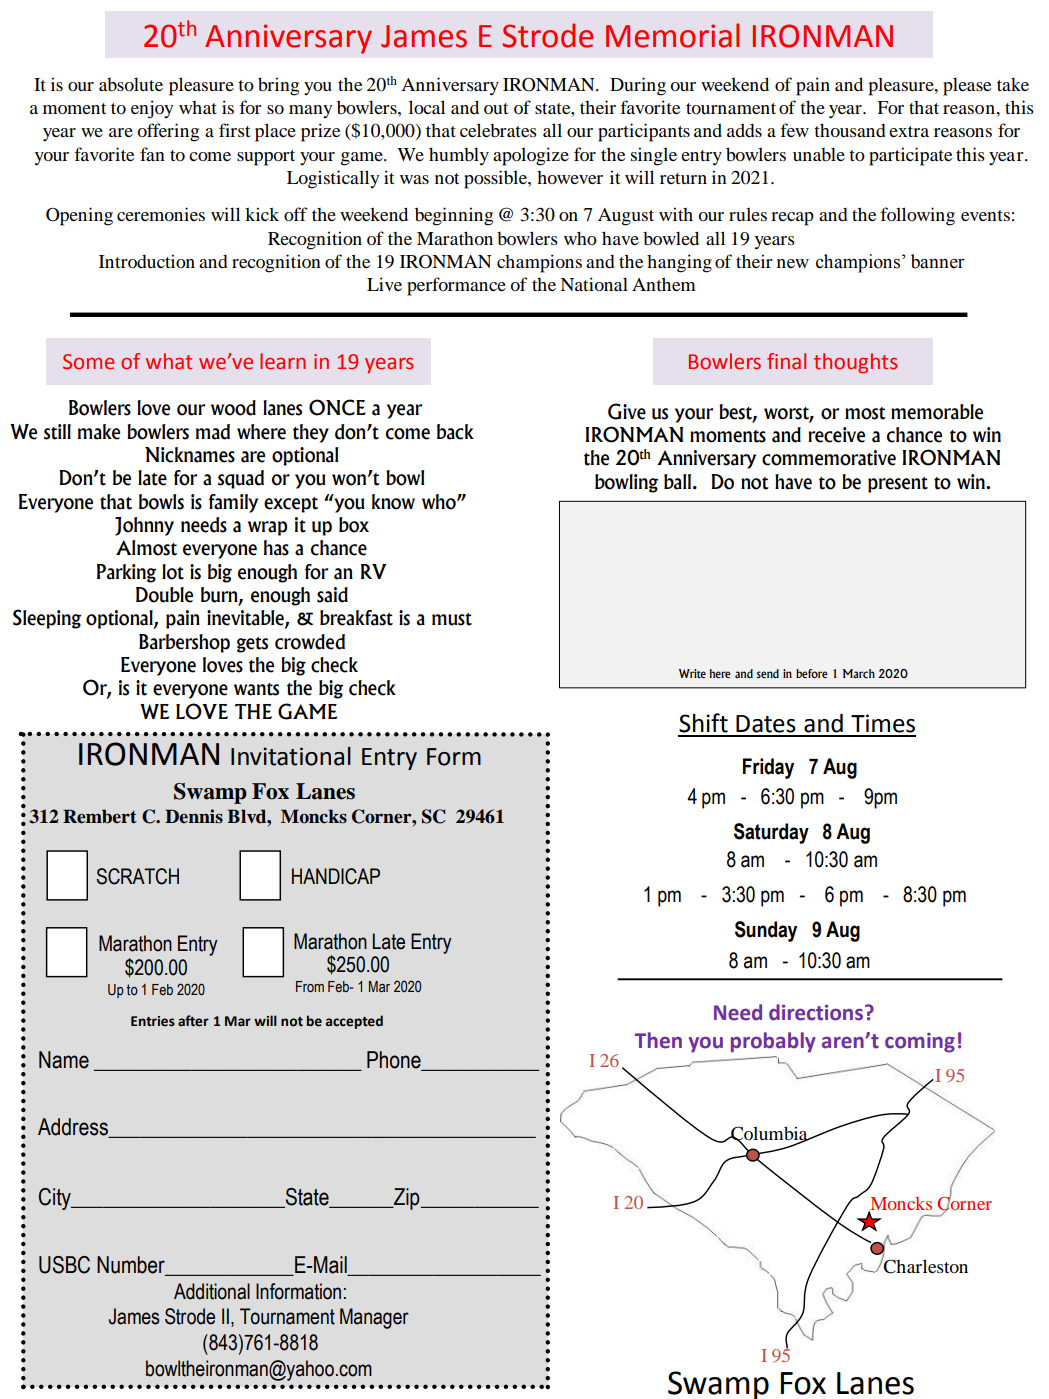 The height and width of the screenshot is (1399, 1049). What do you see at coordinates (967, 86) in the screenshot?
I see `please` at bounding box center [967, 86].
